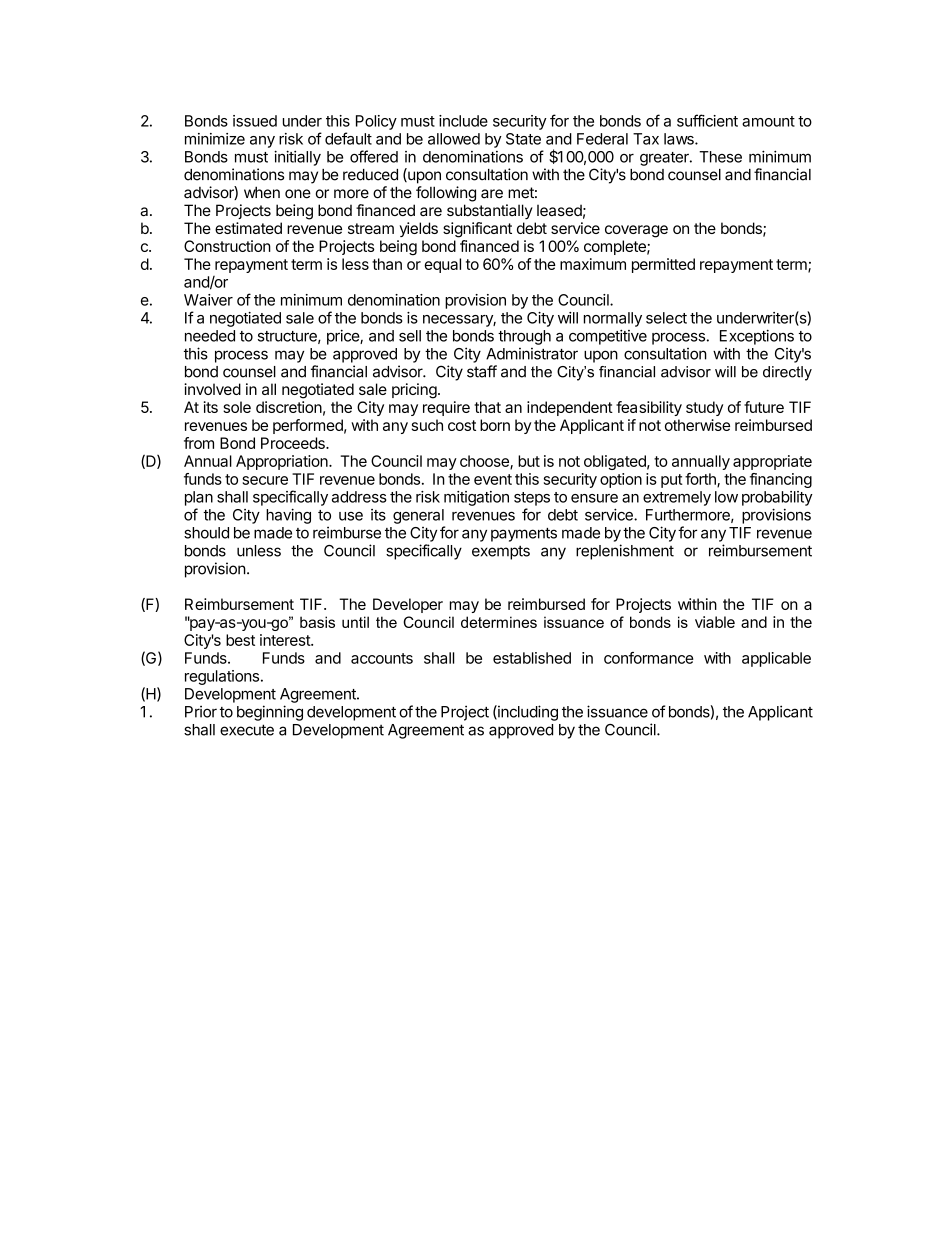  I want to click on having, so click(288, 516).
